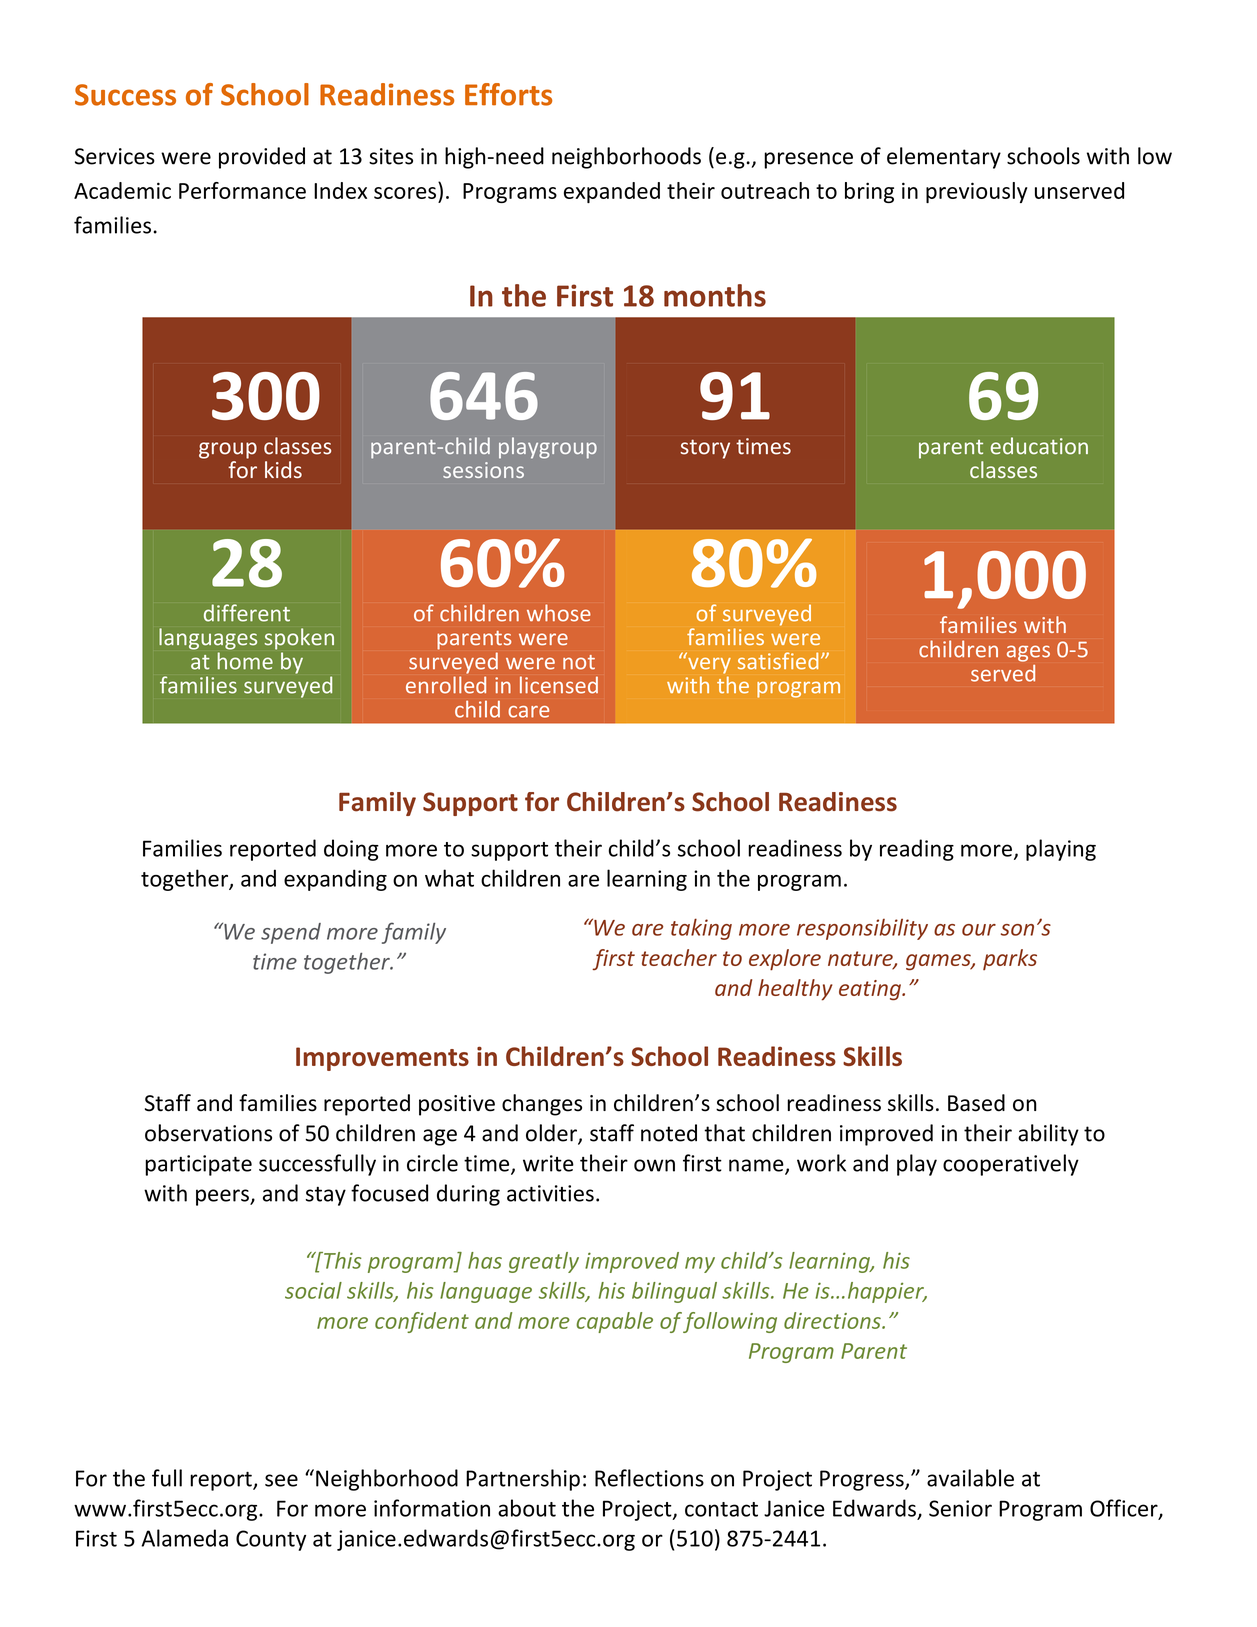 The image size is (1257, 1627). What do you see at coordinates (550, 1193) in the screenshot?
I see `activities` at bounding box center [550, 1193].
